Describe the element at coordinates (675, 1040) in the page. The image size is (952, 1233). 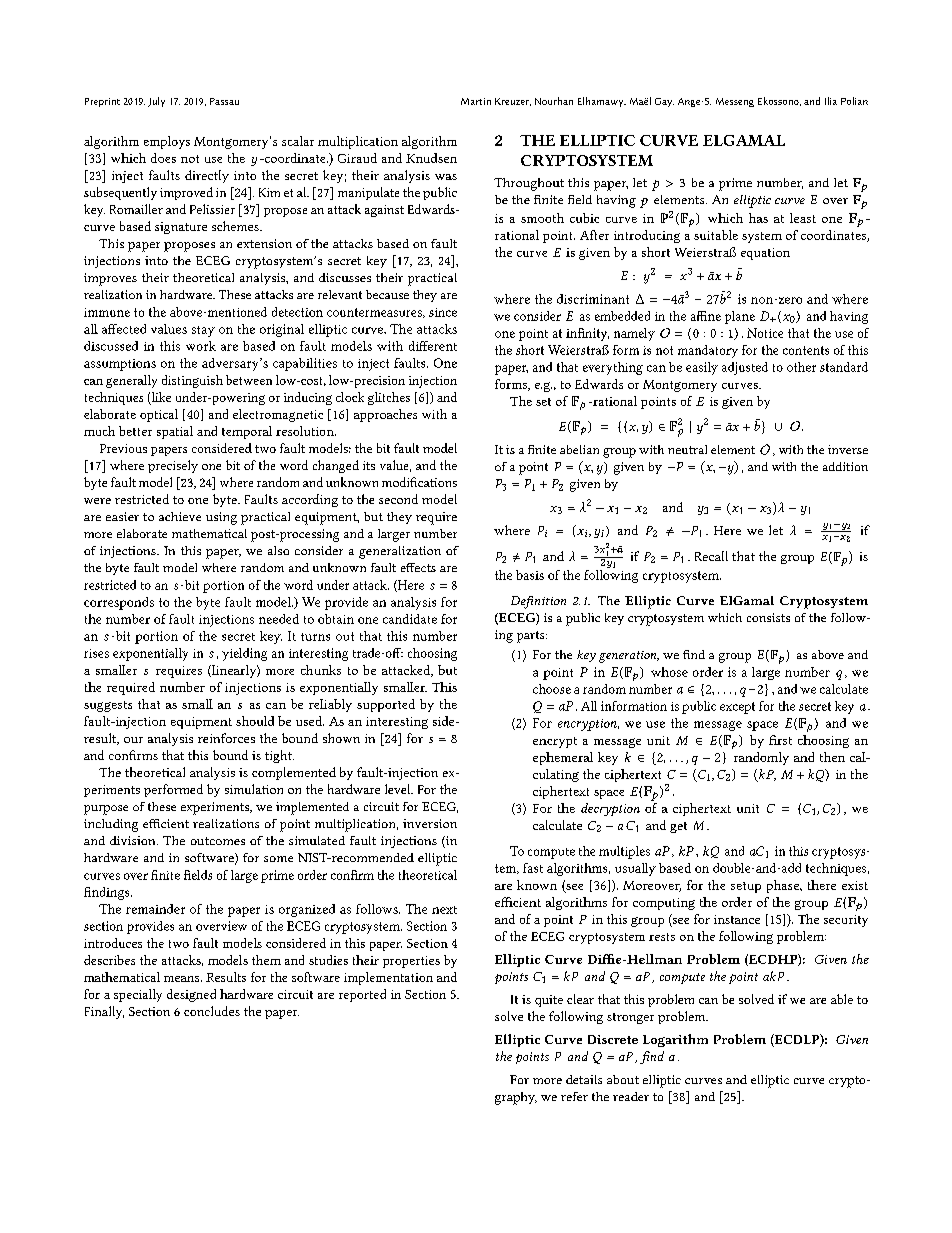
I see `Logarithm` at that location.
